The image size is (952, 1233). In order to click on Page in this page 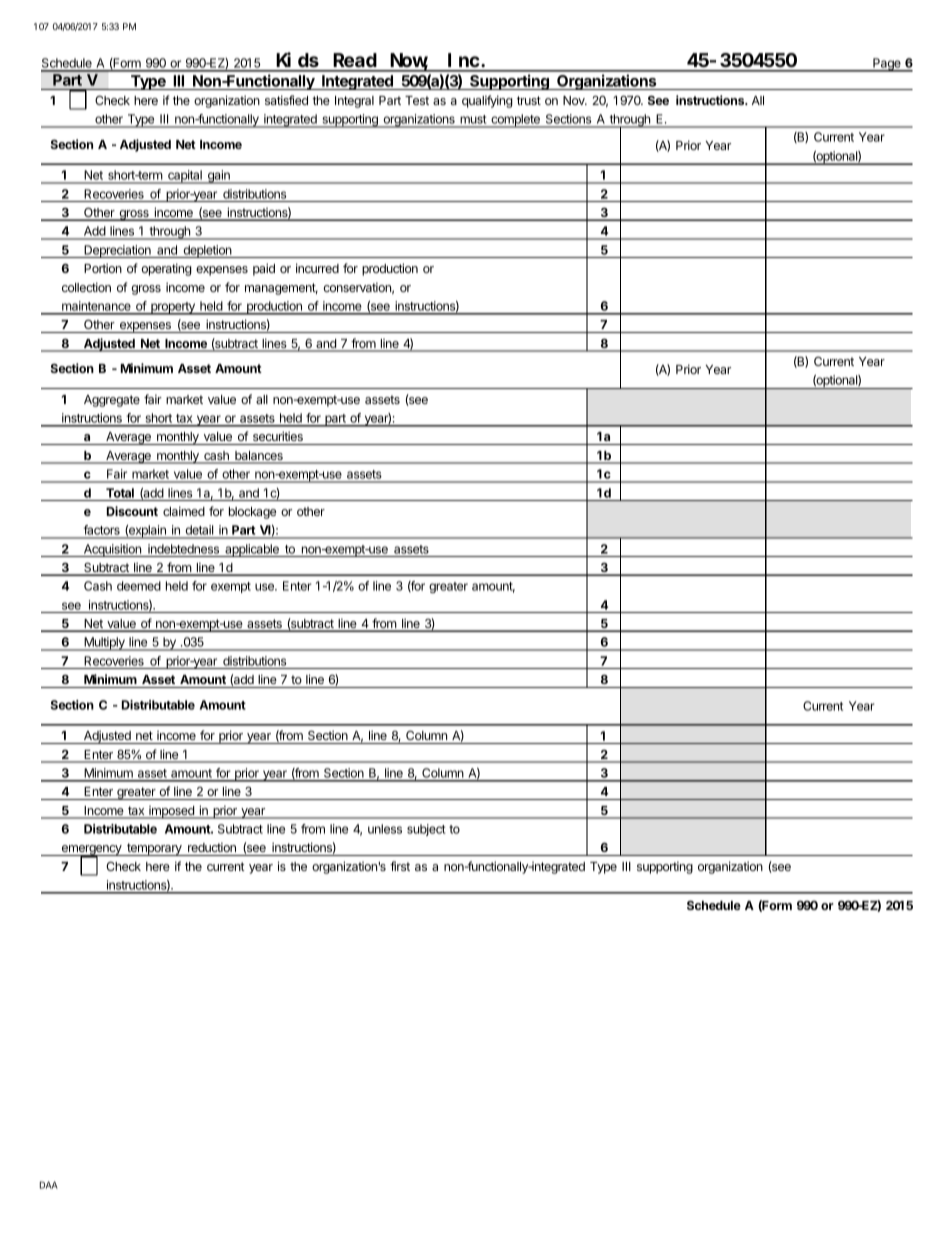, I will do `click(887, 65)`.
